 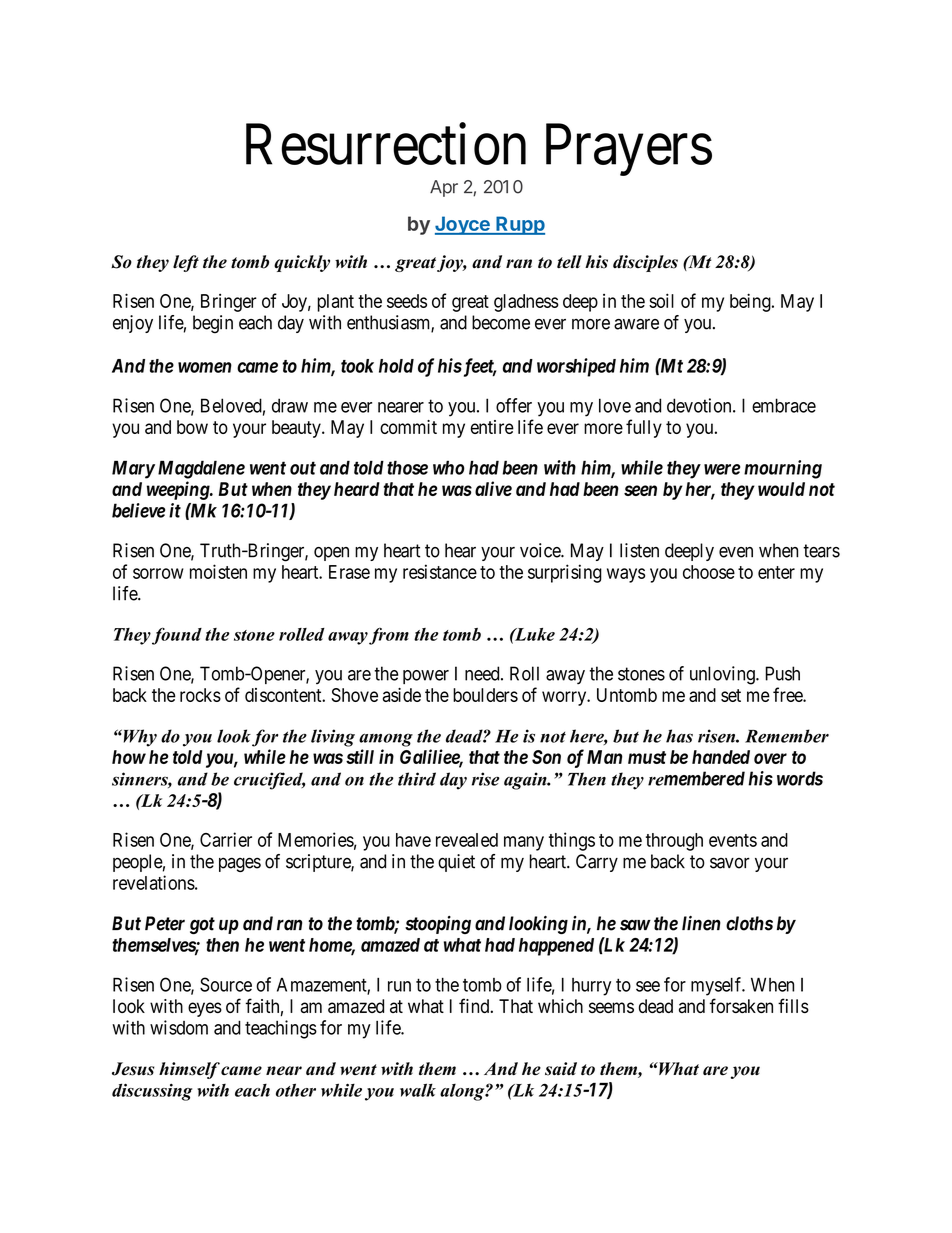 What do you see at coordinates (449, 467) in the image?
I see `who` at bounding box center [449, 467].
